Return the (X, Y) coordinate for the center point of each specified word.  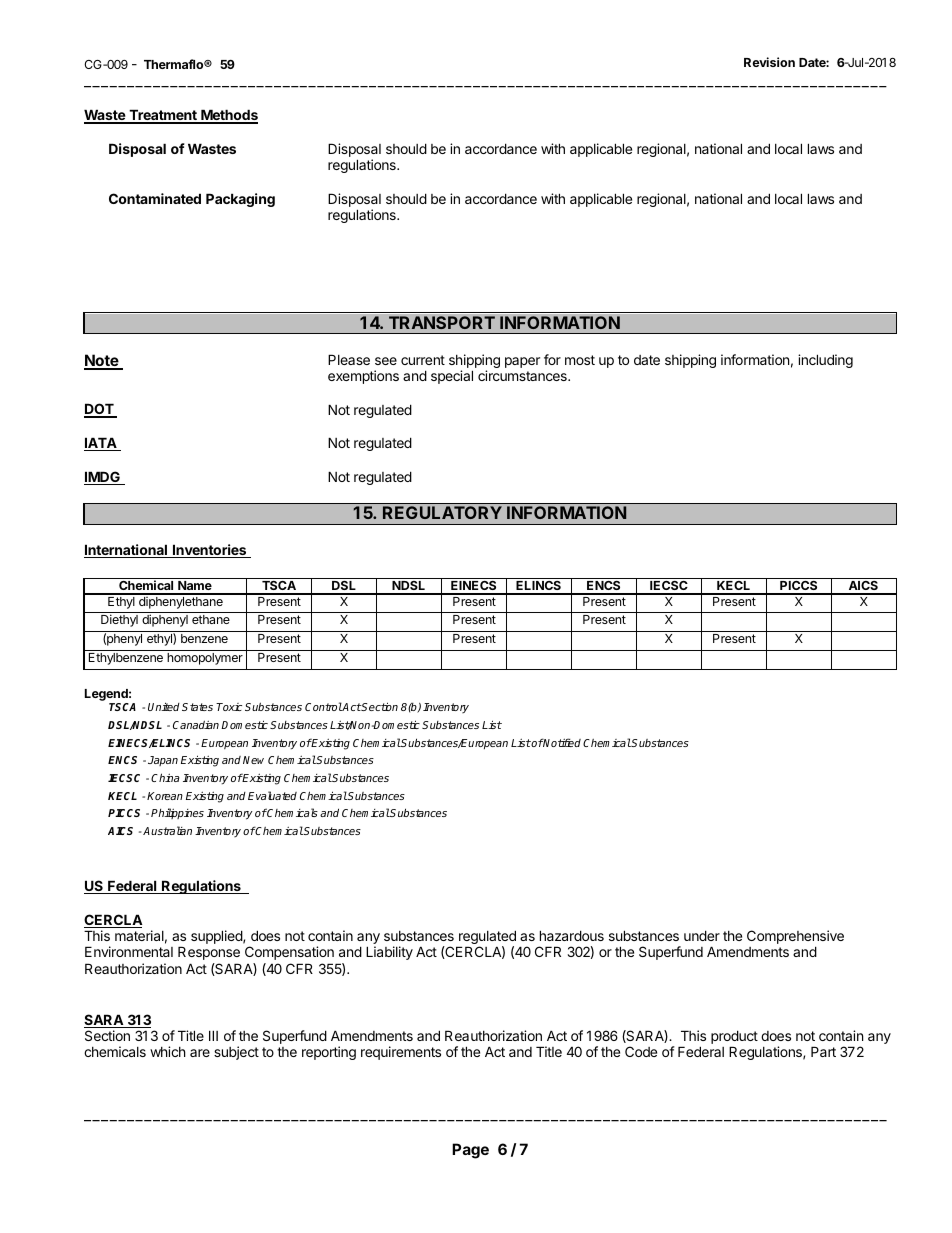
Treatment (163, 116)
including (825, 361)
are (200, 1053)
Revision (769, 62)
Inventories (209, 551)
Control (323, 706)
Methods (228, 116)
